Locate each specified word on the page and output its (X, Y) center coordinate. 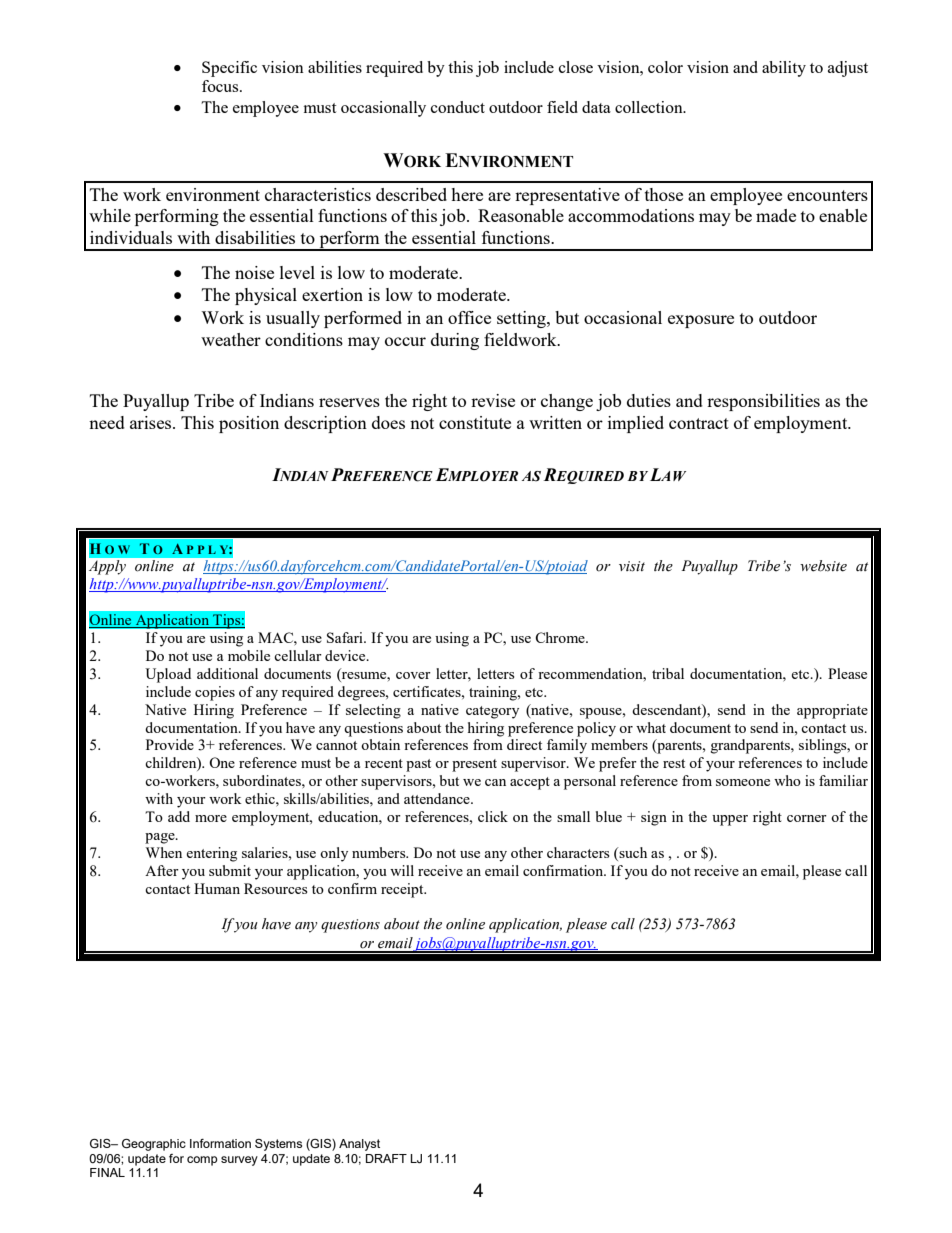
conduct (458, 107)
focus (221, 86)
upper (730, 820)
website (823, 566)
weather (231, 339)
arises (152, 422)
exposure (701, 321)
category (492, 712)
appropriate (832, 711)
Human (217, 888)
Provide (170, 744)
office (469, 317)
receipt (403, 890)
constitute (475, 422)
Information (220, 1143)
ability (784, 69)
